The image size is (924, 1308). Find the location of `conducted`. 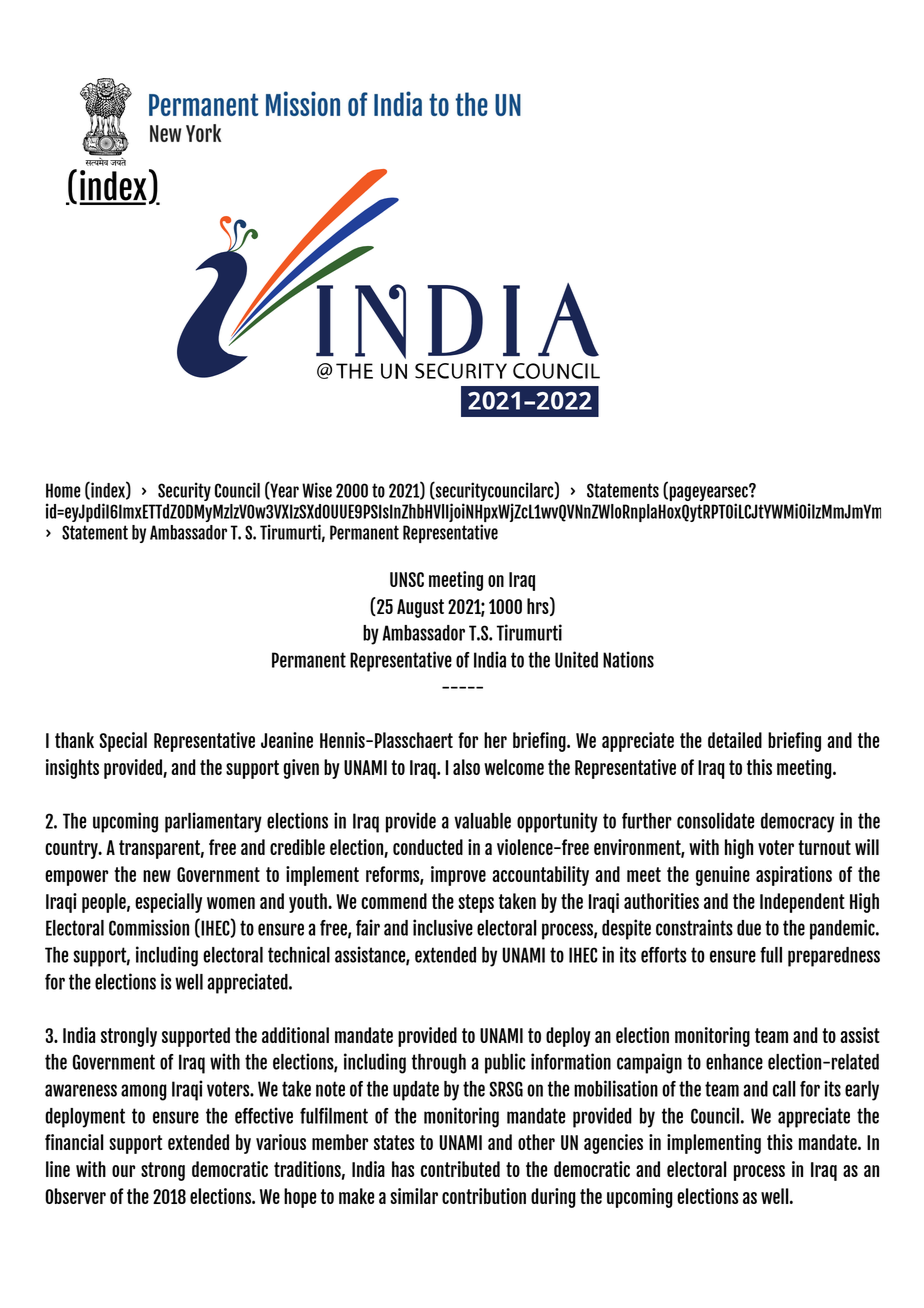

conducted is located at coordinates (428, 847).
